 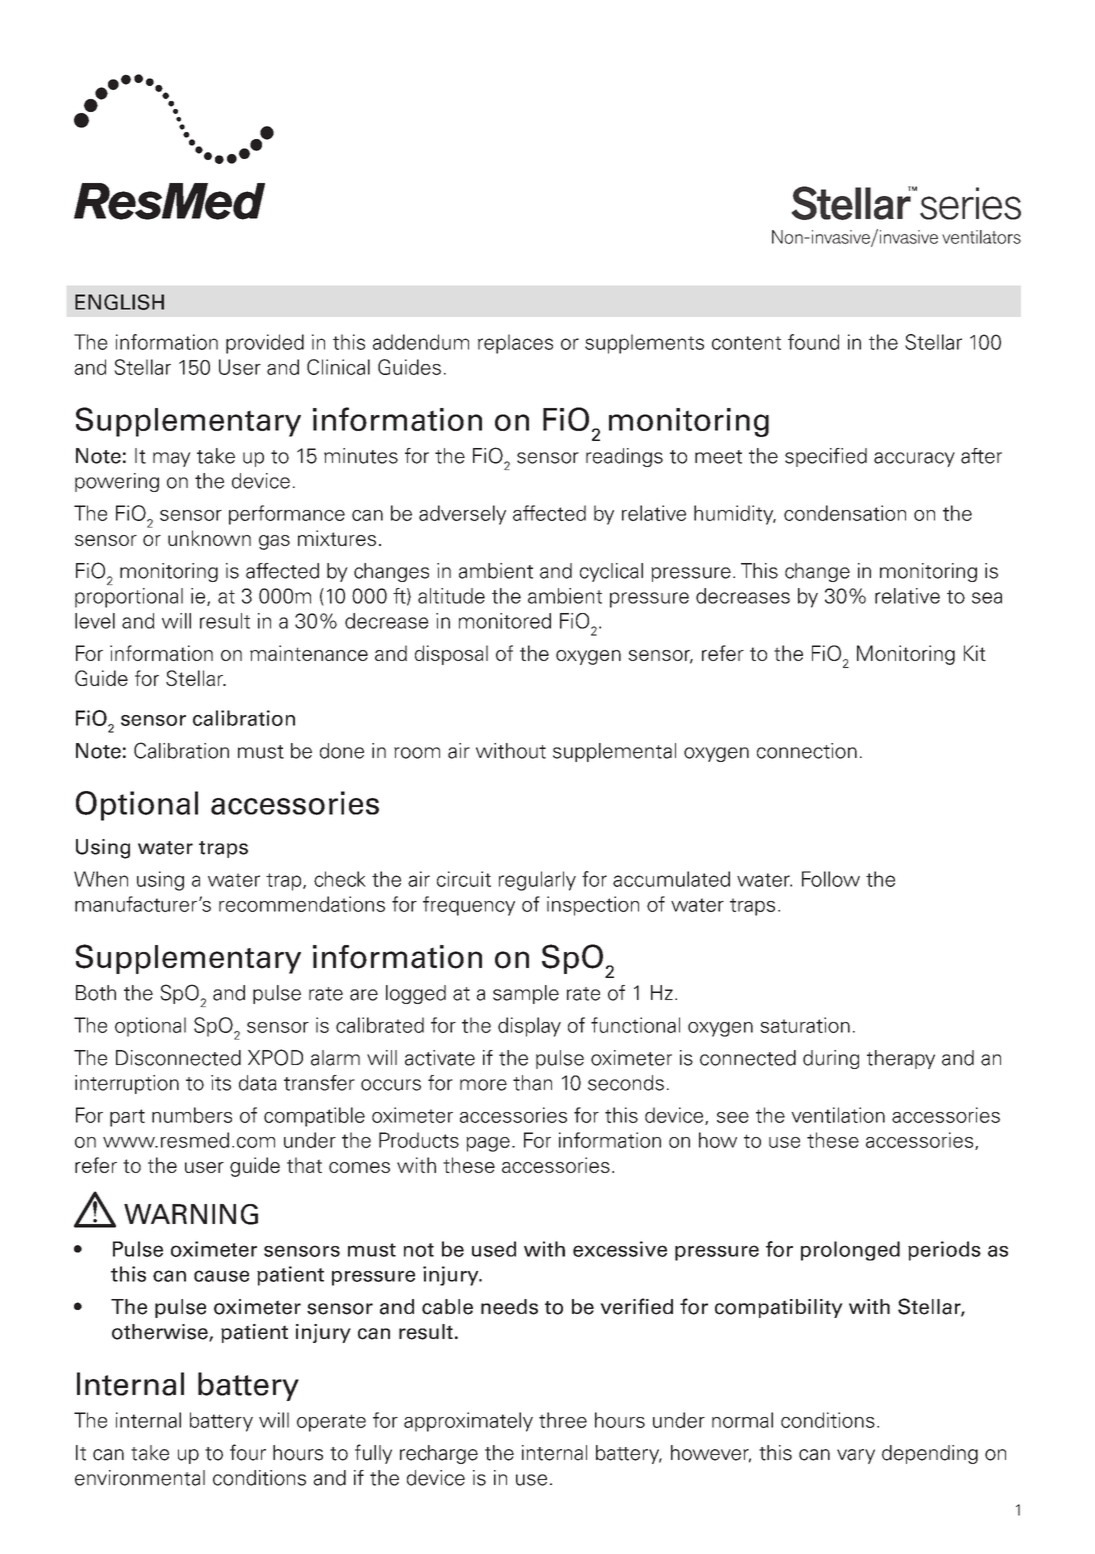 I want to click on Follow, so click(x=831, y=879).
